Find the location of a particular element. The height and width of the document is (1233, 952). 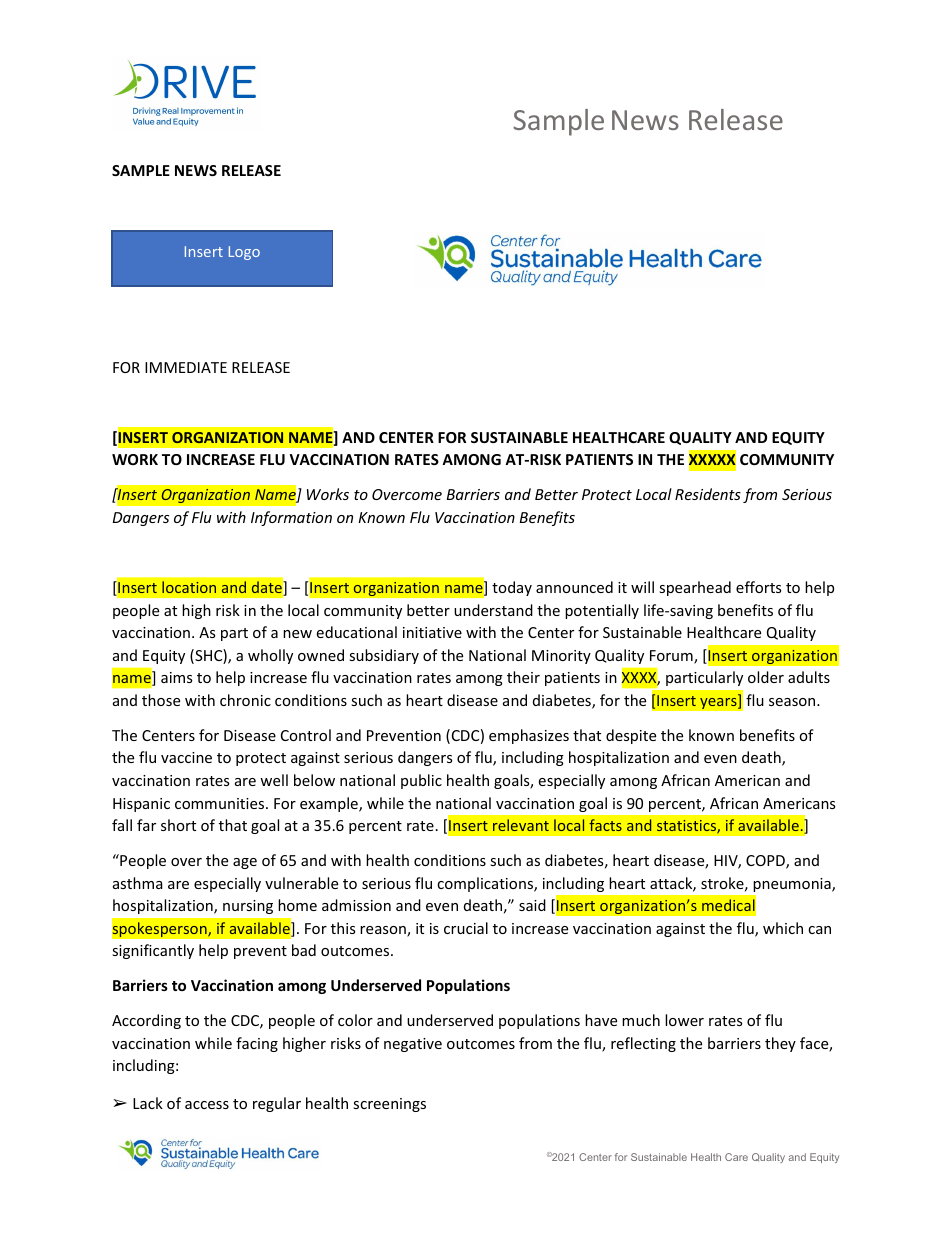

years is located at coordinates (719, 703).
